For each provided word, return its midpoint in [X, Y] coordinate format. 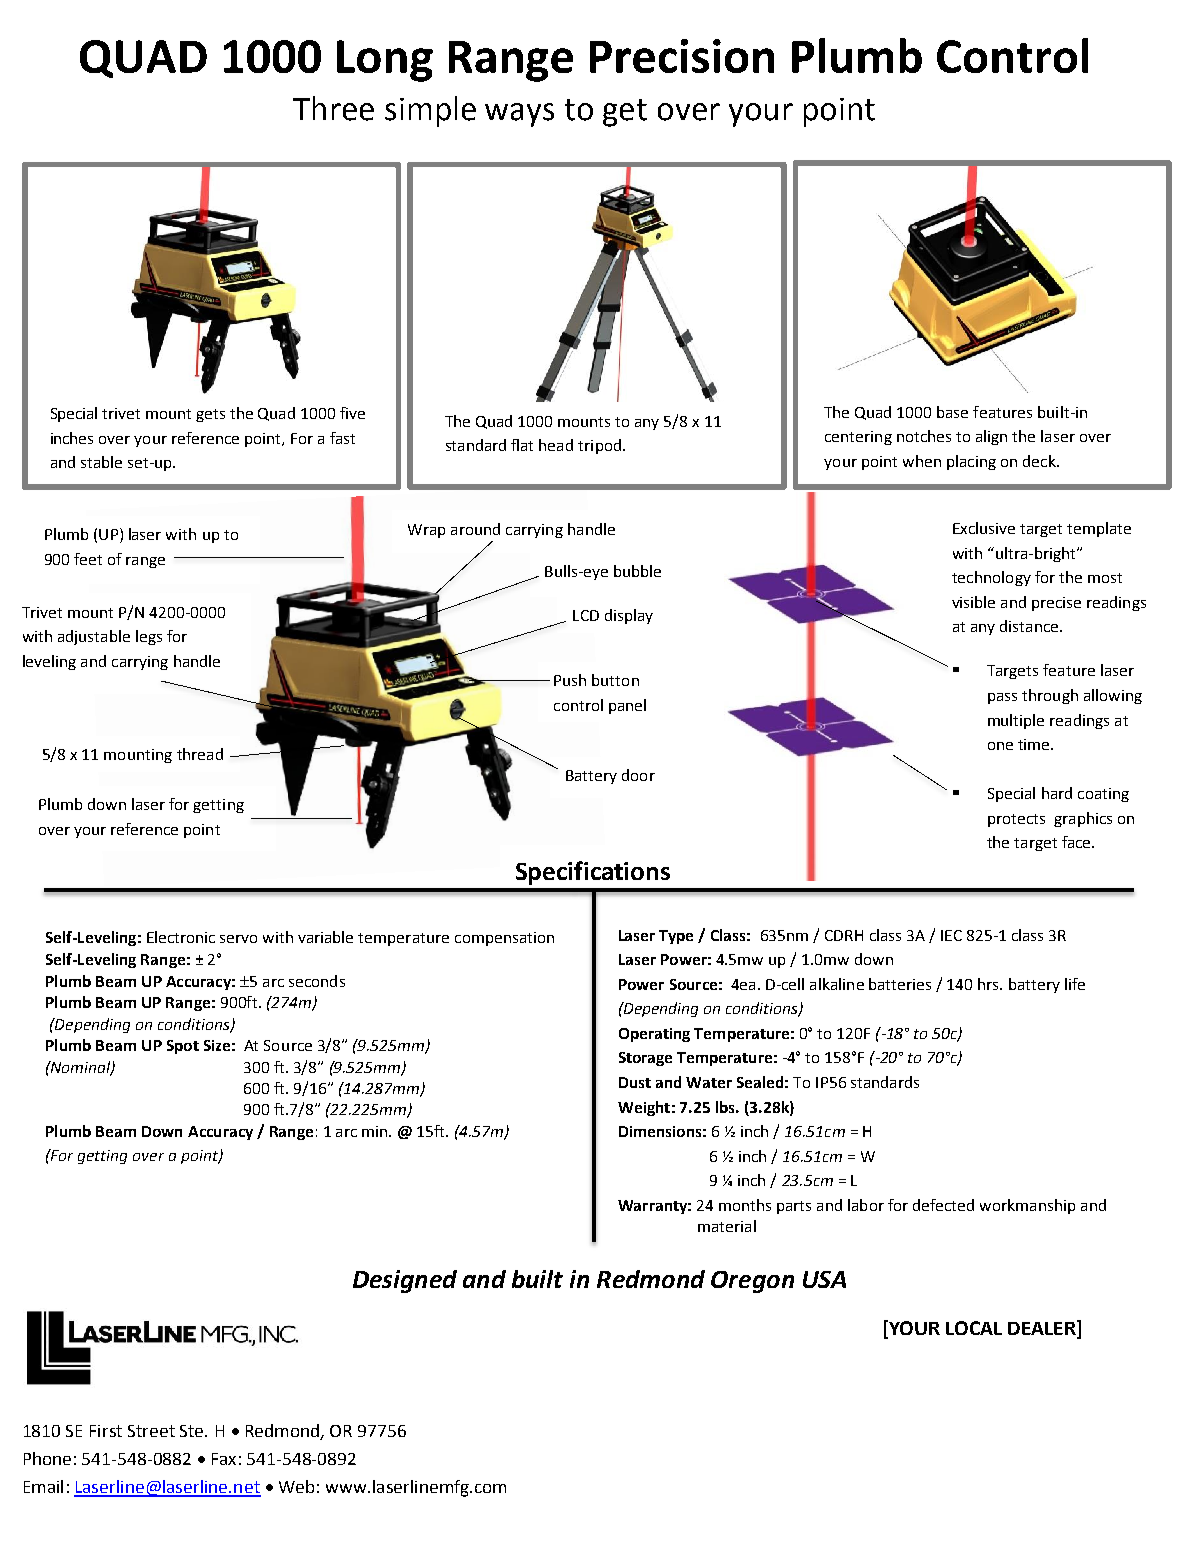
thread [200, 754]
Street [151, 1431]
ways [519, 115]
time [1035, 744]
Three [333, 108]
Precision [682, 56]
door [638, 775]
